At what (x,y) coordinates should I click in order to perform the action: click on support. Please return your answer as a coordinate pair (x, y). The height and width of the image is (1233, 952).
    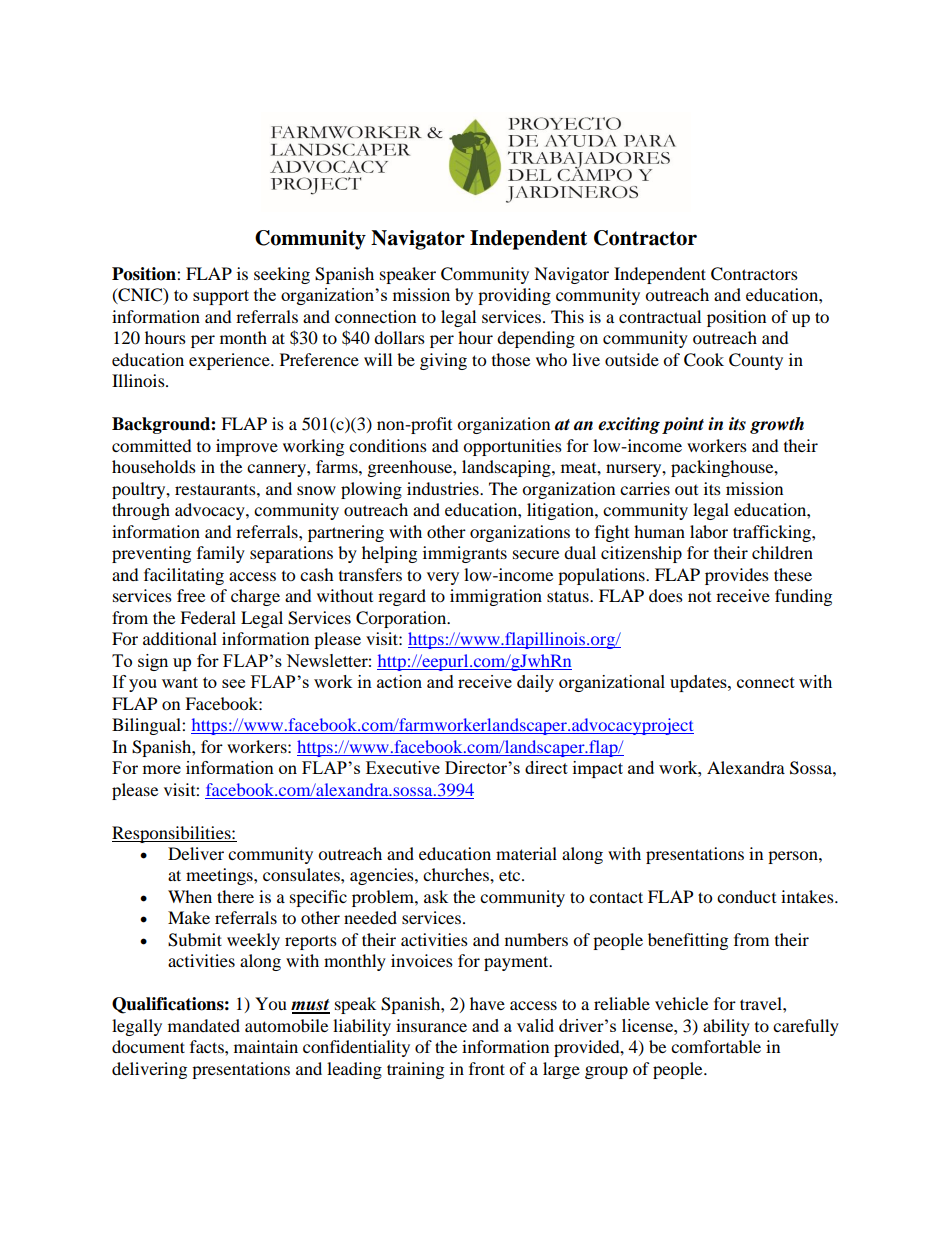
    Looking at the image, I should click on (221, 297).
